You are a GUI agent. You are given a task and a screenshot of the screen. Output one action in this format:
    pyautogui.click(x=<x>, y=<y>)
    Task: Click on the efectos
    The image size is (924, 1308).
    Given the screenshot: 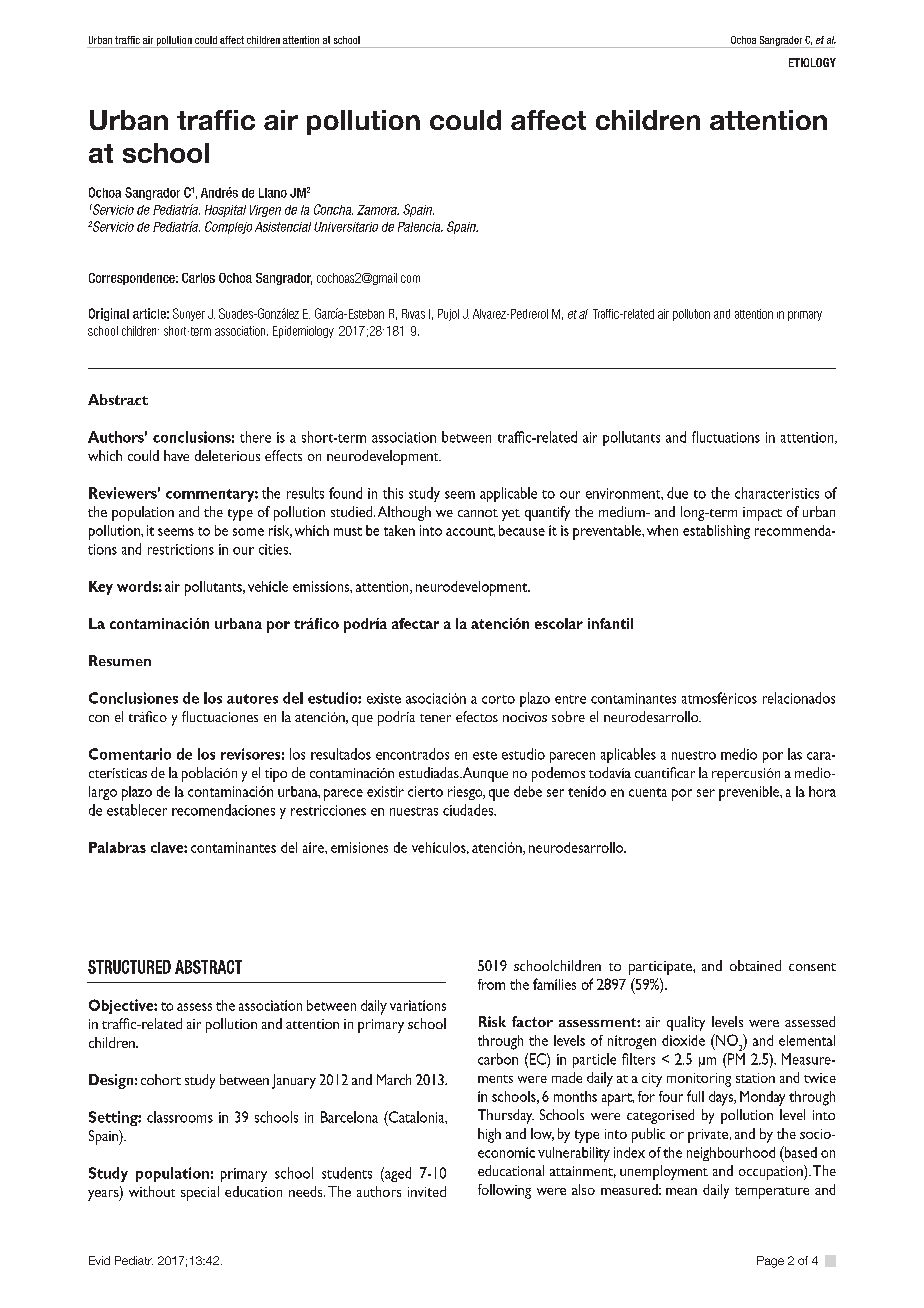 What is the action you would take?
    pyautogui.click(x=477, y=716)
